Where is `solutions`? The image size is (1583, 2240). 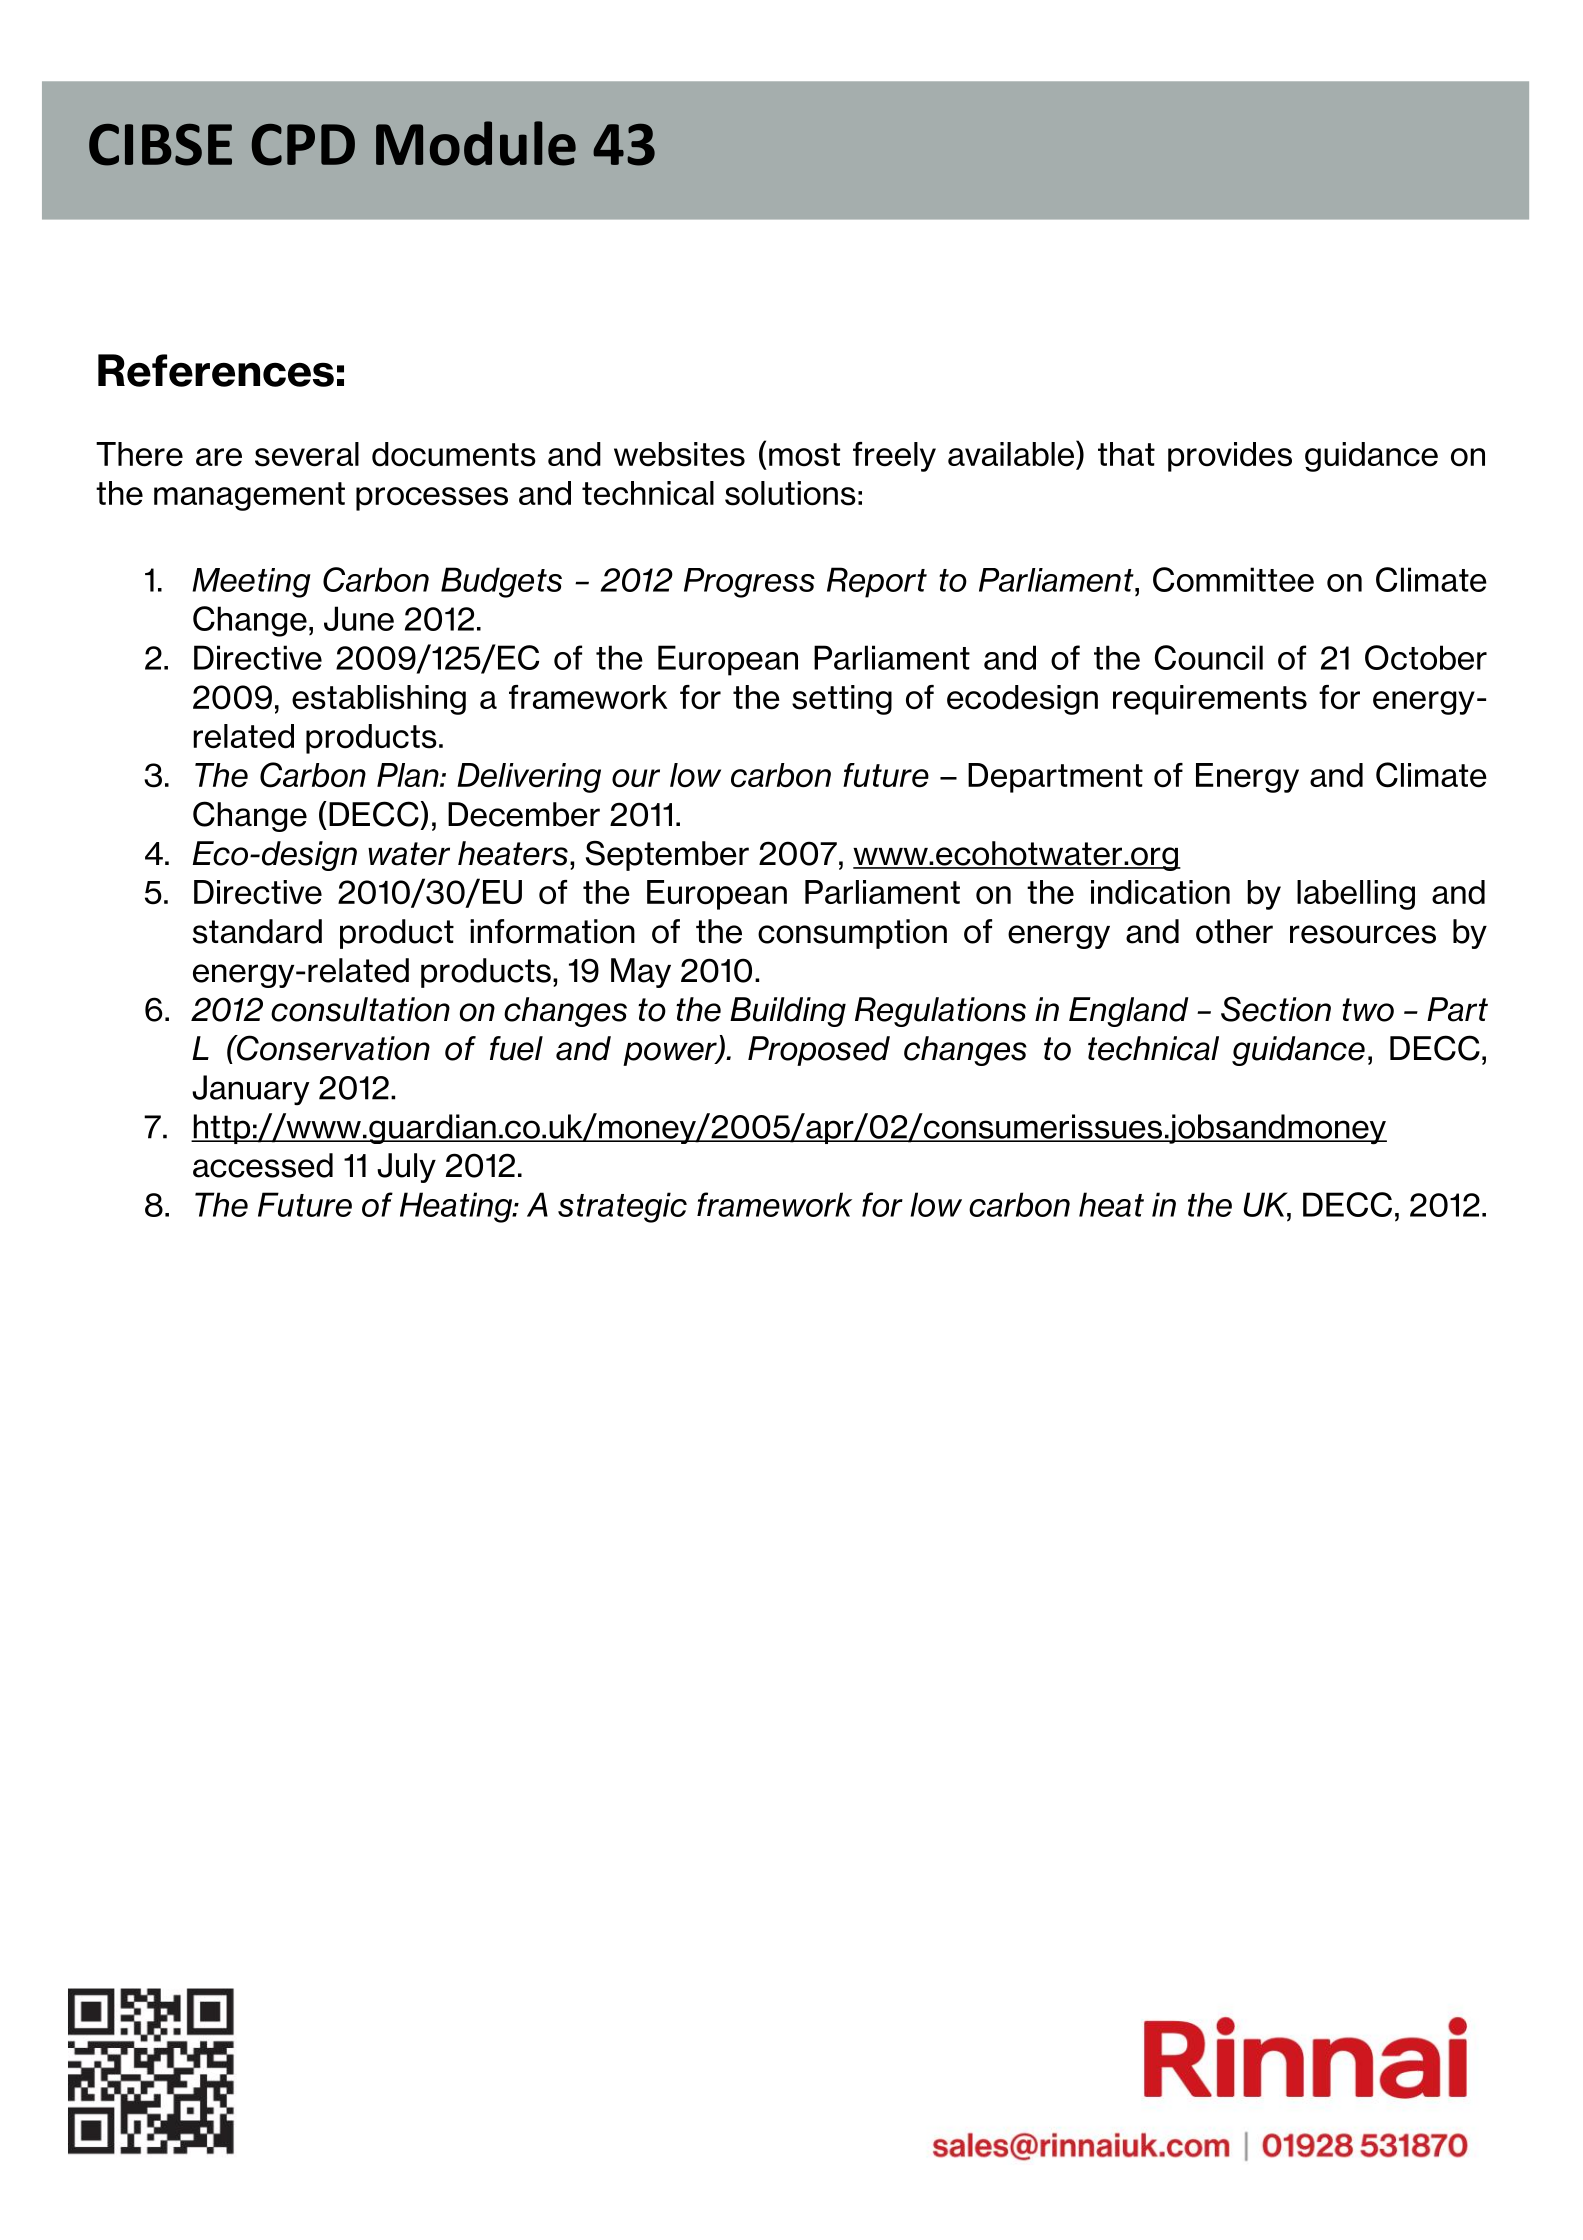
solutions is located at coordinates (790, 493).
